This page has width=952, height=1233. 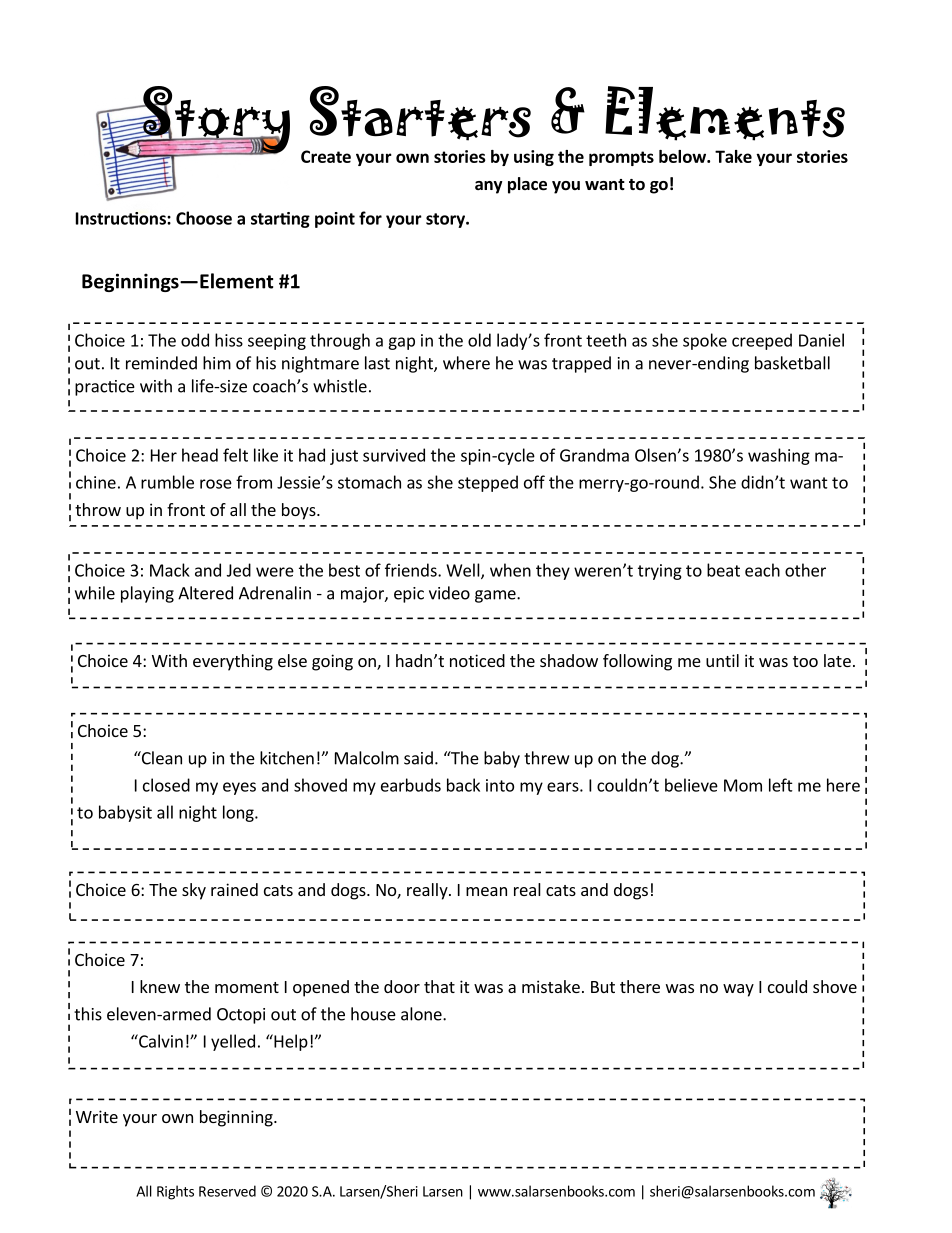 What do you see at coordinates (738, 990) in the page?
I see `way` at bounding box center [738, 990].
